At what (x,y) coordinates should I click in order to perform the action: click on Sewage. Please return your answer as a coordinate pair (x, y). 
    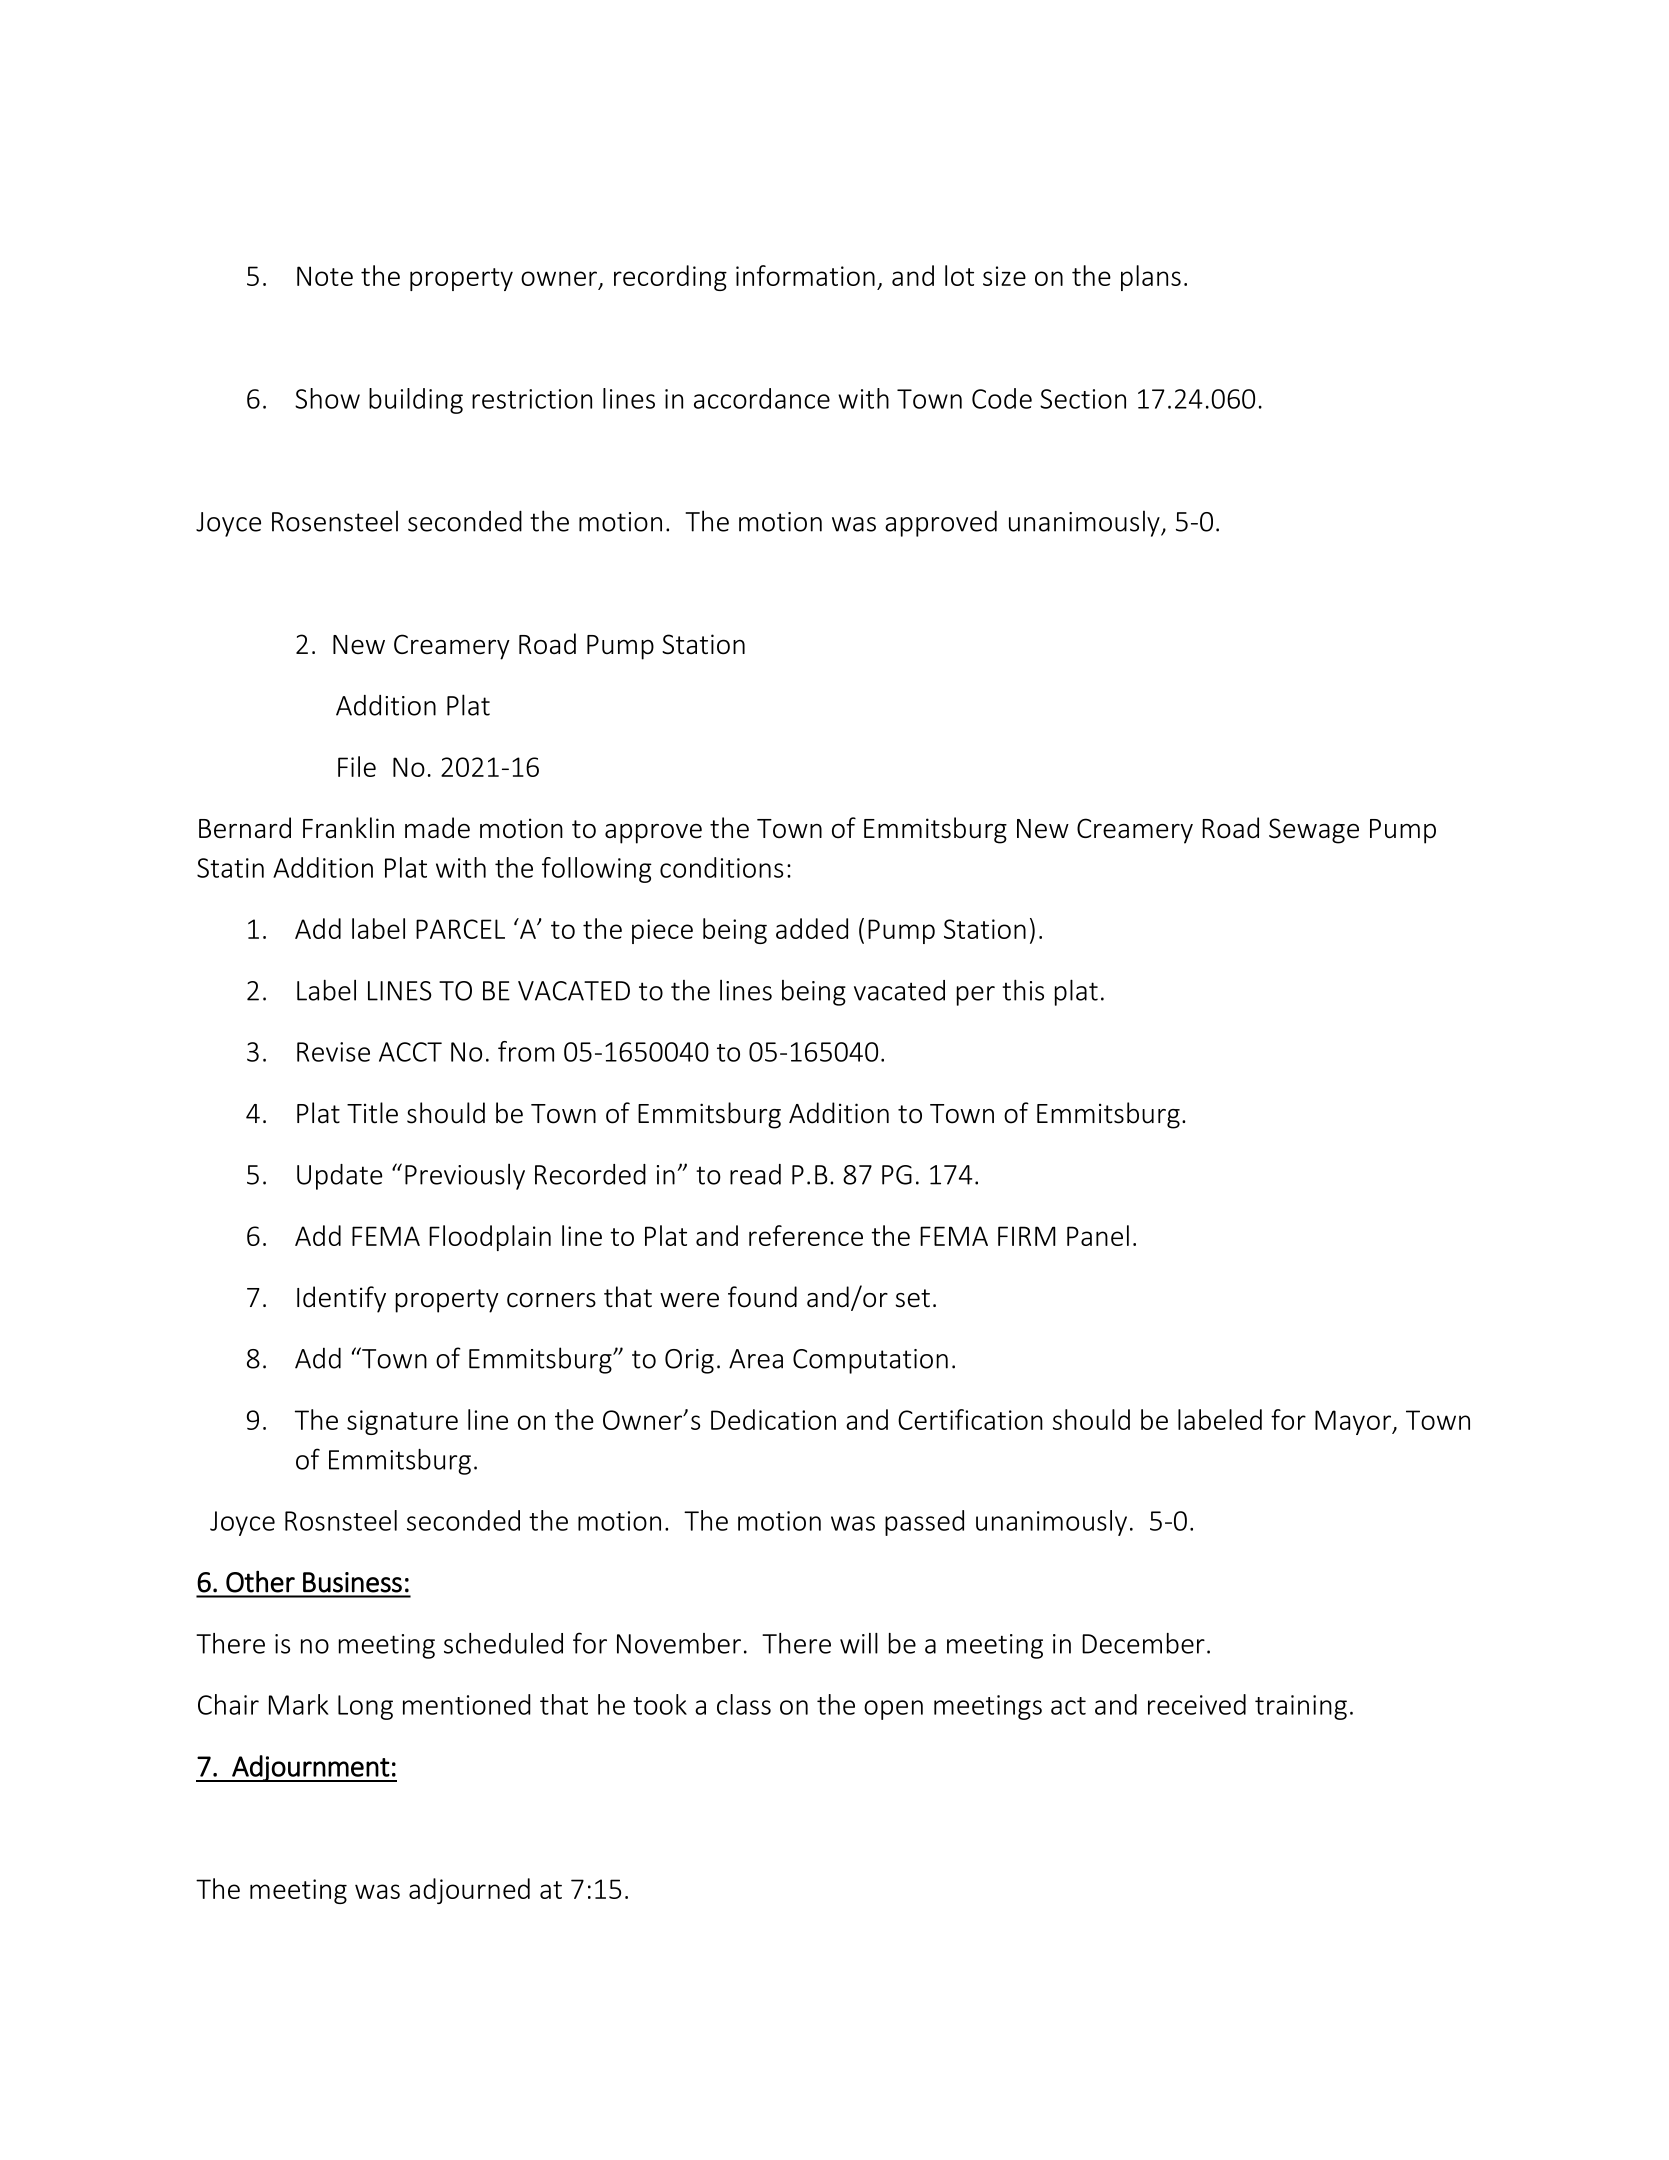
    Looking at the image, I should click on (1314, 831).
